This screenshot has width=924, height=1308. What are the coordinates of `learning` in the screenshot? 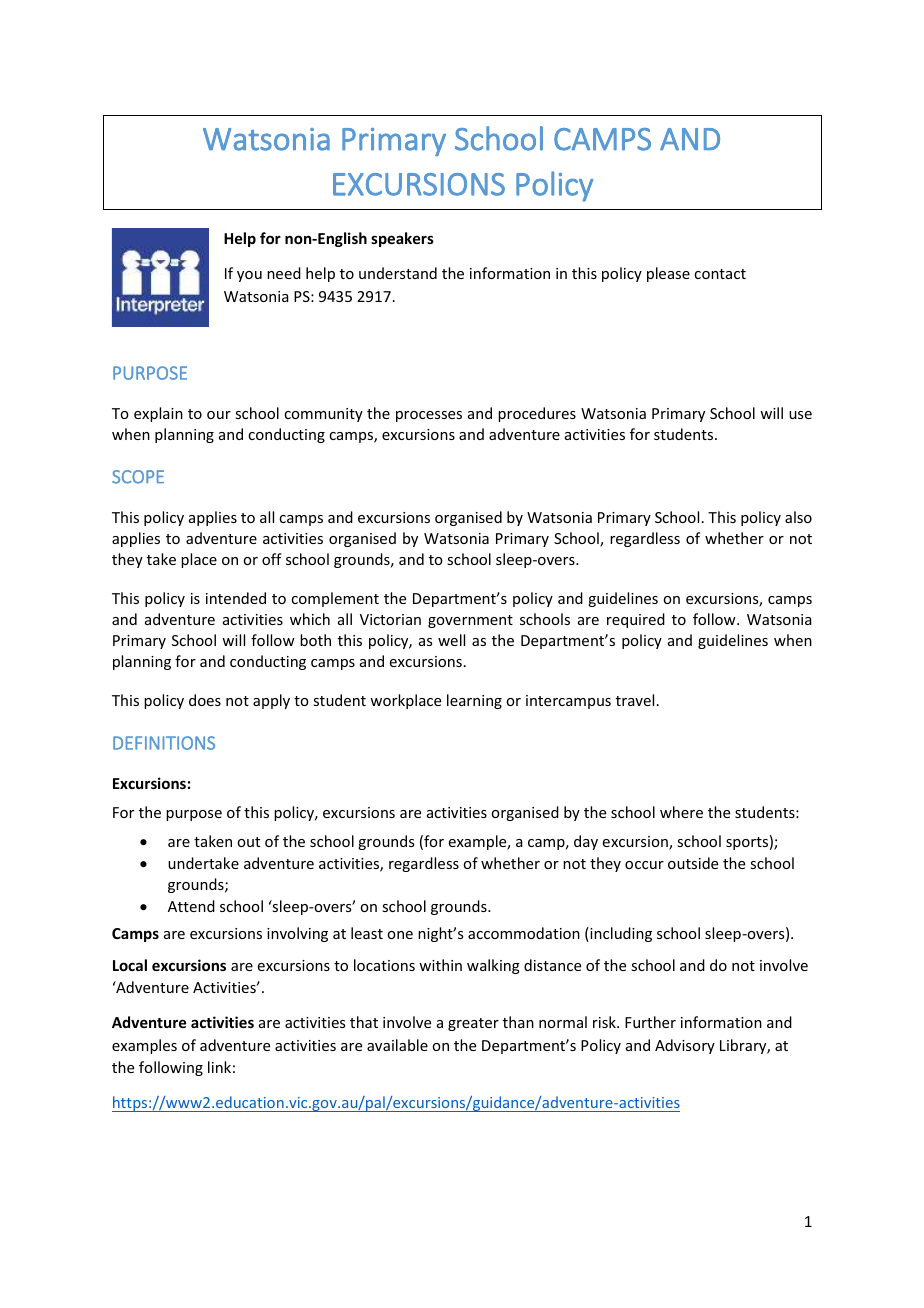 It's located at (474, 701).
